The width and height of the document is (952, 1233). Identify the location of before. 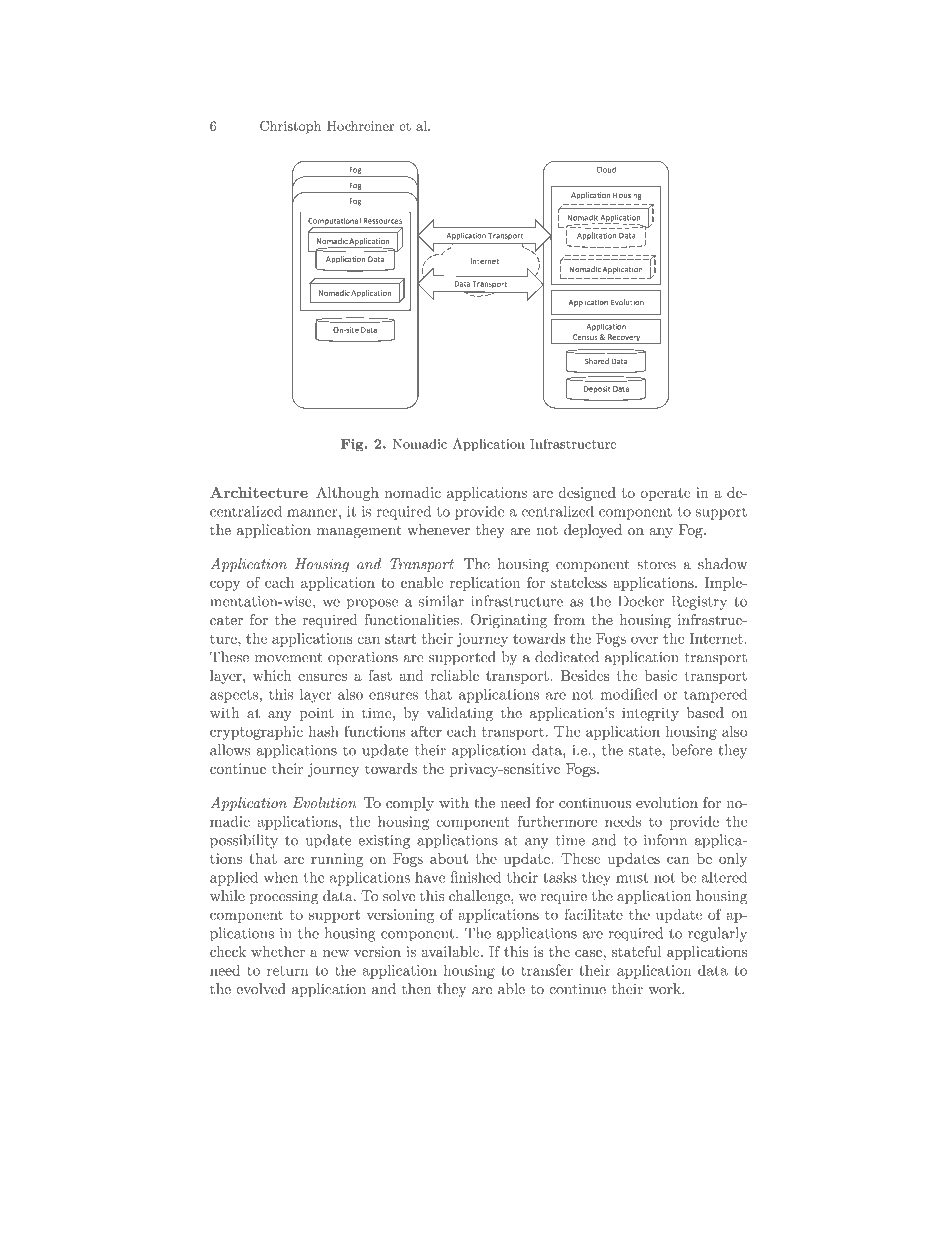
(692, 750).
